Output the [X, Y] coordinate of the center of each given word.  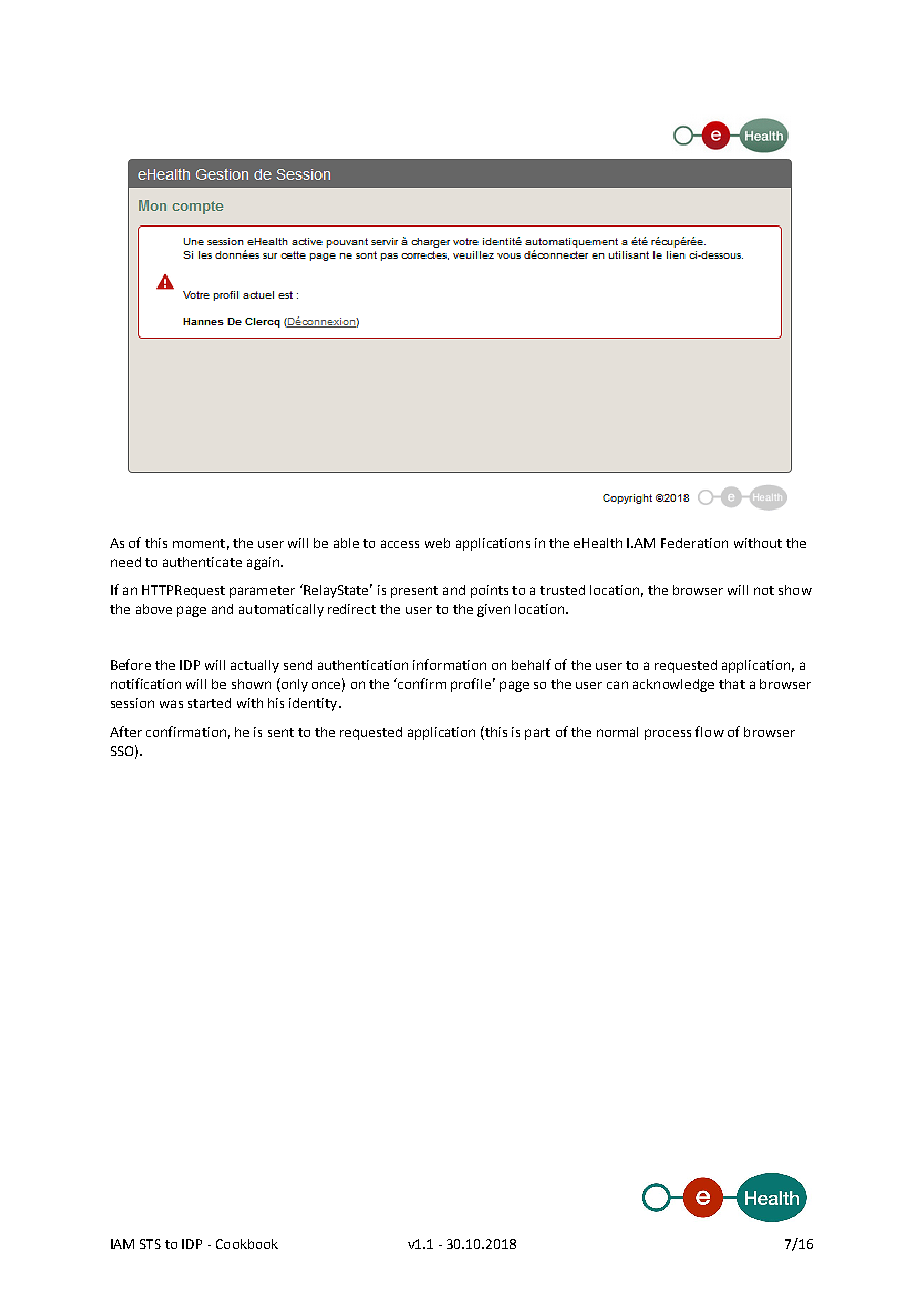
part [537, 734]
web [437, 543]
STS [150, 1244]
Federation [694, 543]
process [668, 734]
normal [617, 732]
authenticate [202, 562]
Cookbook [247, 1244]
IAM [122, 1244]
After [126, 731]
